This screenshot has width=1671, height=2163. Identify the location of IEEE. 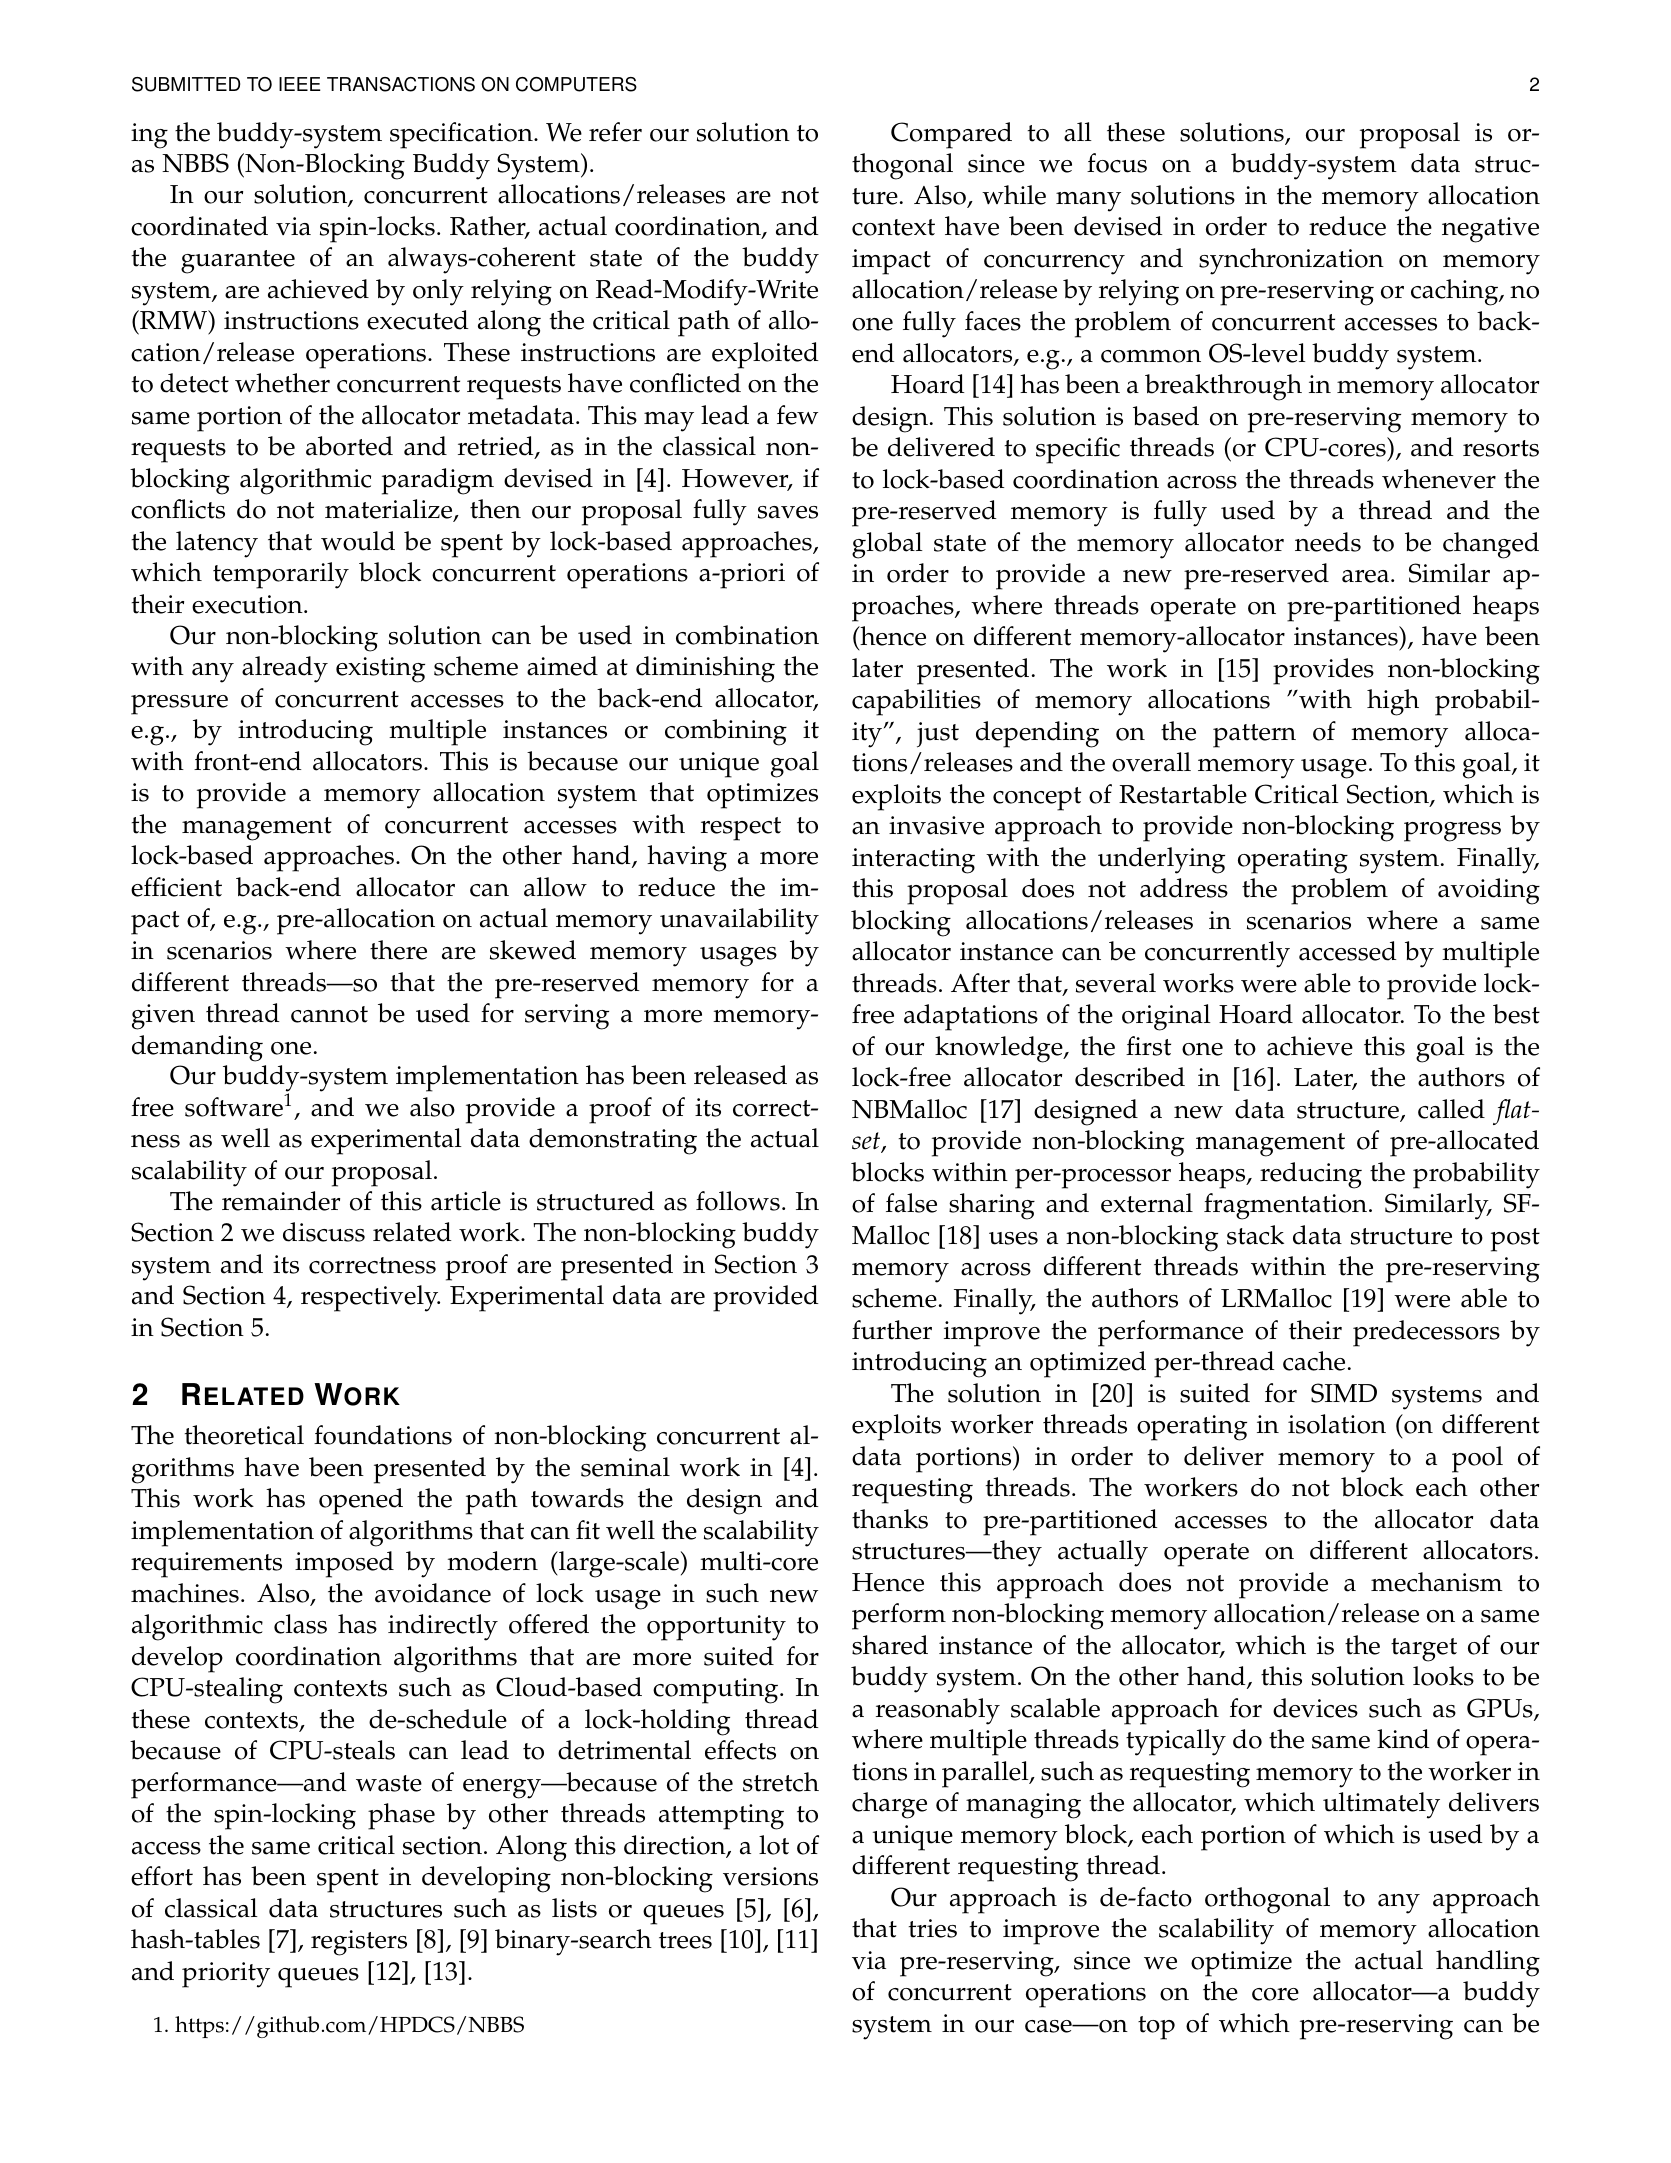
(300, 84).
